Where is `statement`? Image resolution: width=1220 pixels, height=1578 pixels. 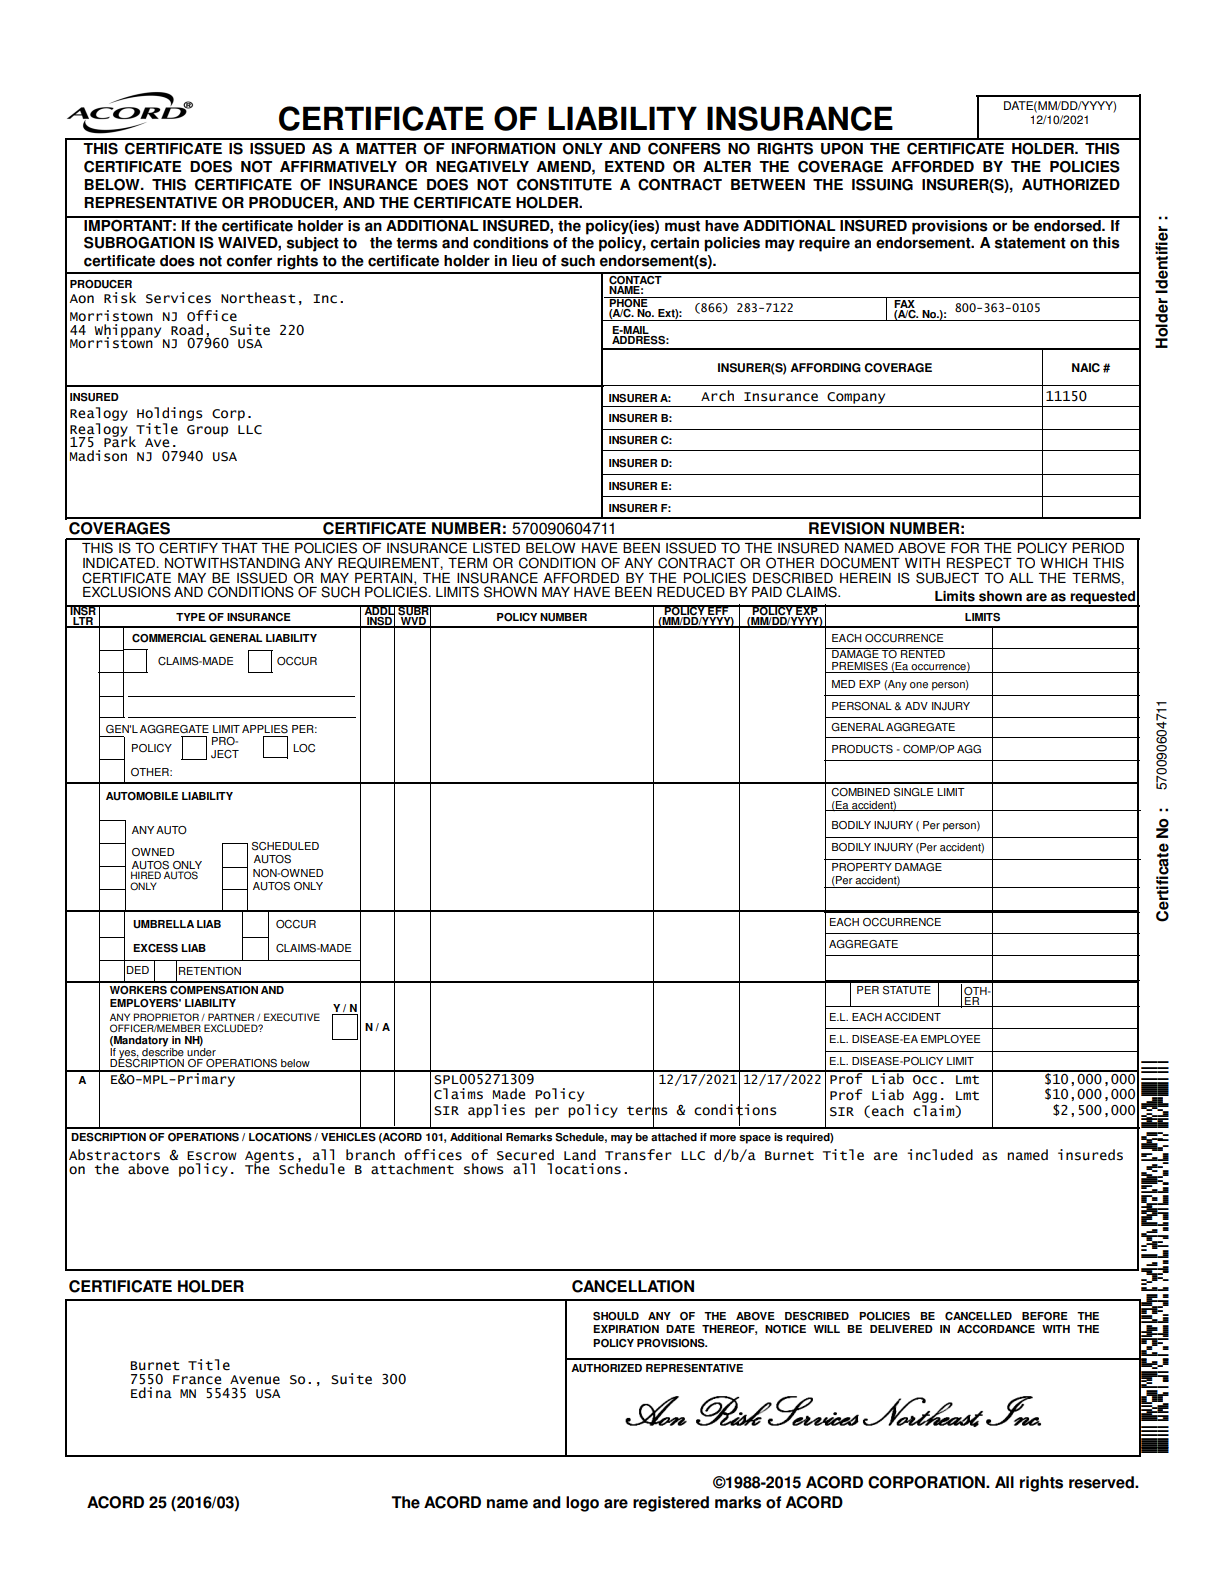 statement is located at coordinates (1030, 243).
